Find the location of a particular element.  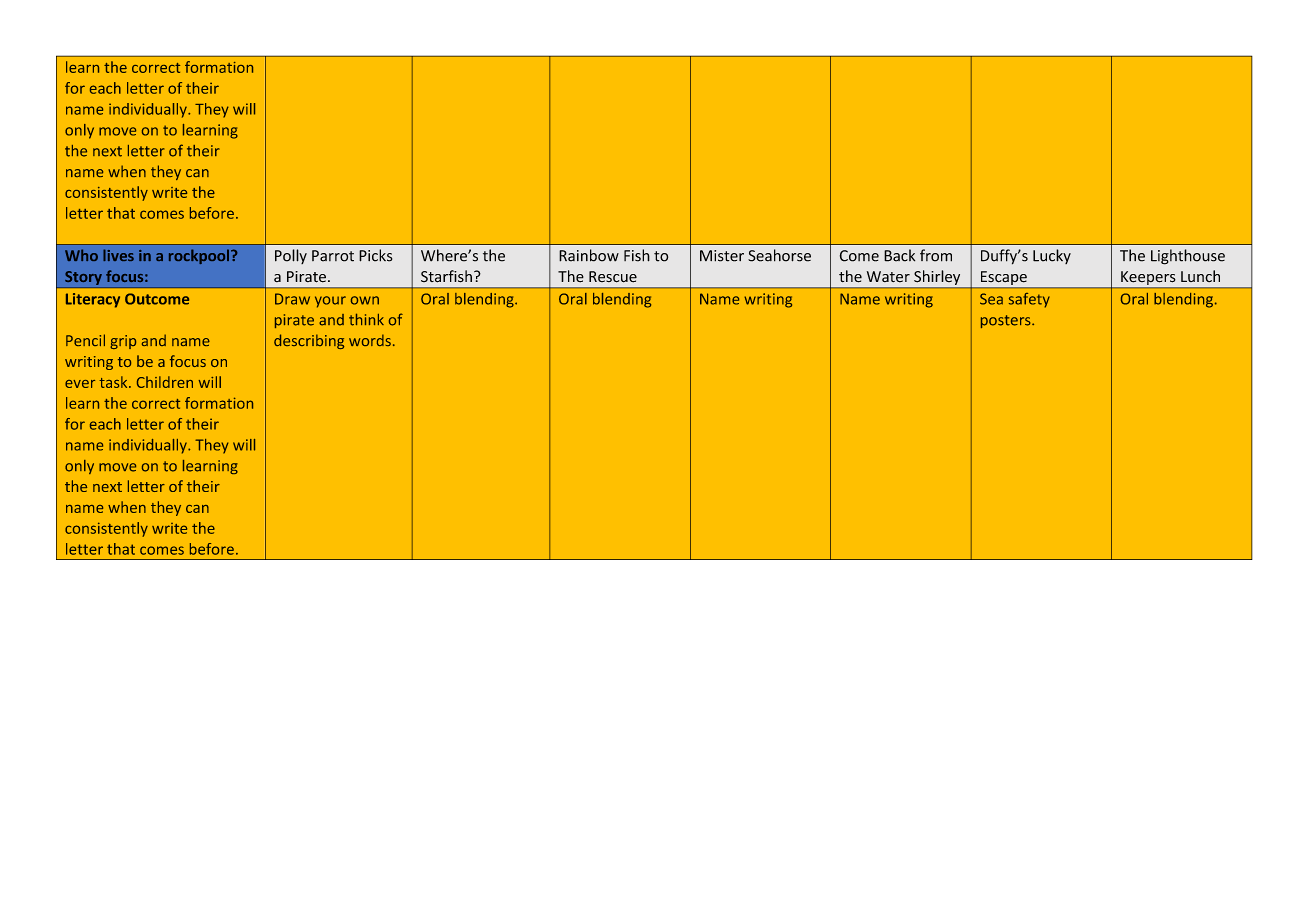

Draw is located at coordinates (292, 299).
